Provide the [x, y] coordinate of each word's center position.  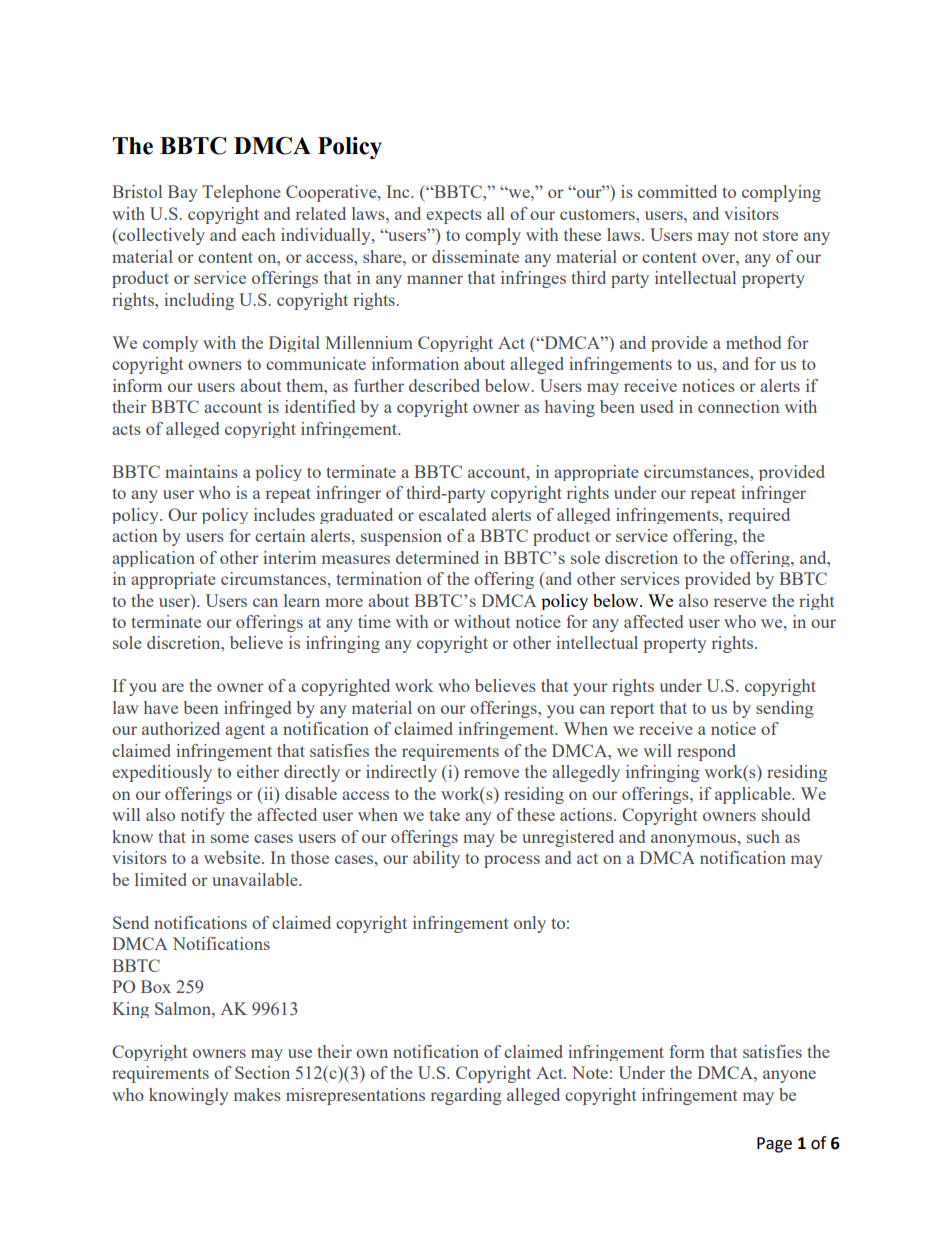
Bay [183, 193]
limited [161, 879]
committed [677, 191]
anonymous [693, 840]
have [161, 707]
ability [436, 859]
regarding [466, 1096]
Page [774, 1145]
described [444, 385]
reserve [740, 602]
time [374, 621]
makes [257, 1094]
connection [738, 406]
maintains [201, 471]
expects [454, 216]
